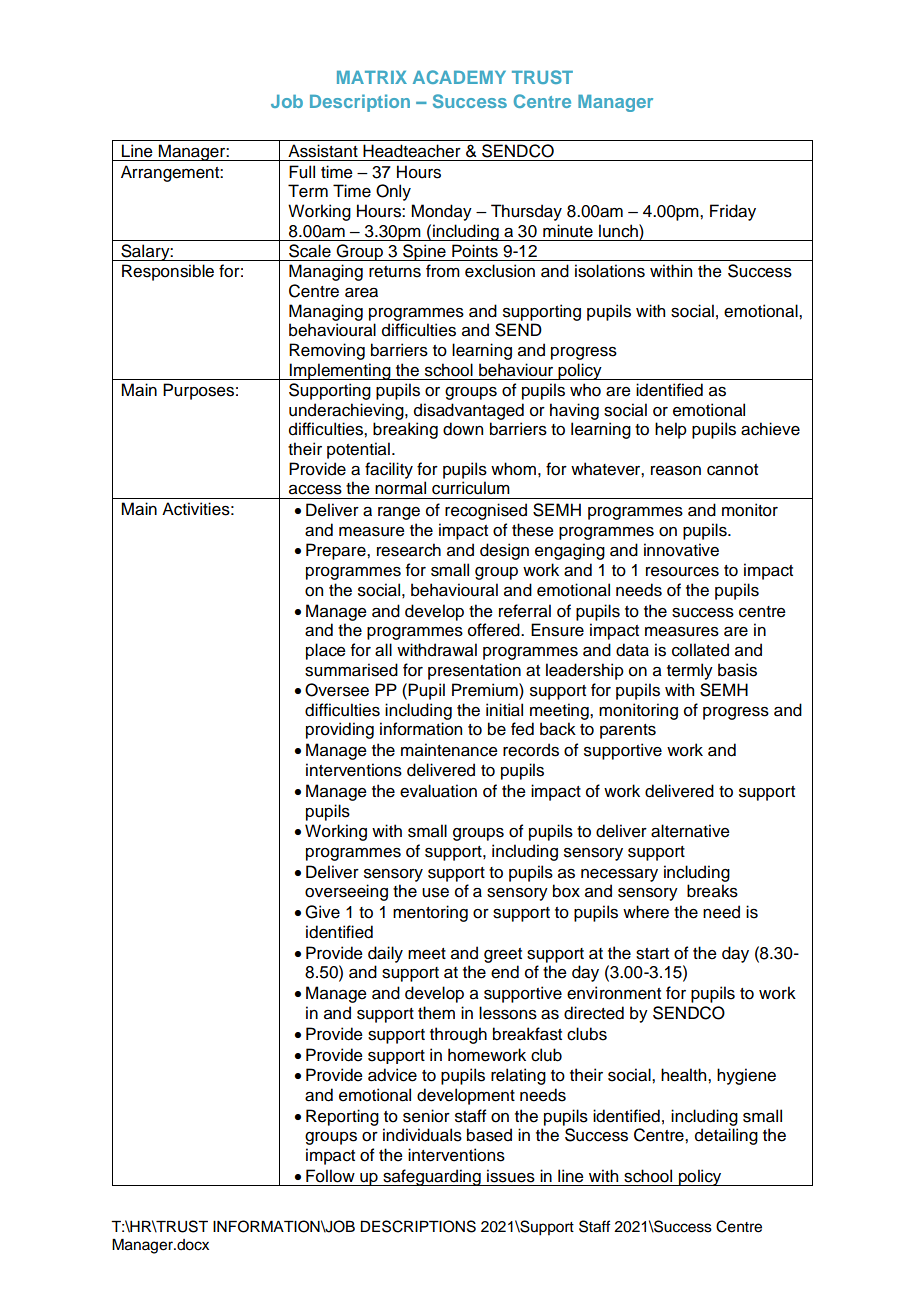  What do you see at coordinates (733, 212) in the screenshot?
I see `Friday` at bounding box center [733, 212].
